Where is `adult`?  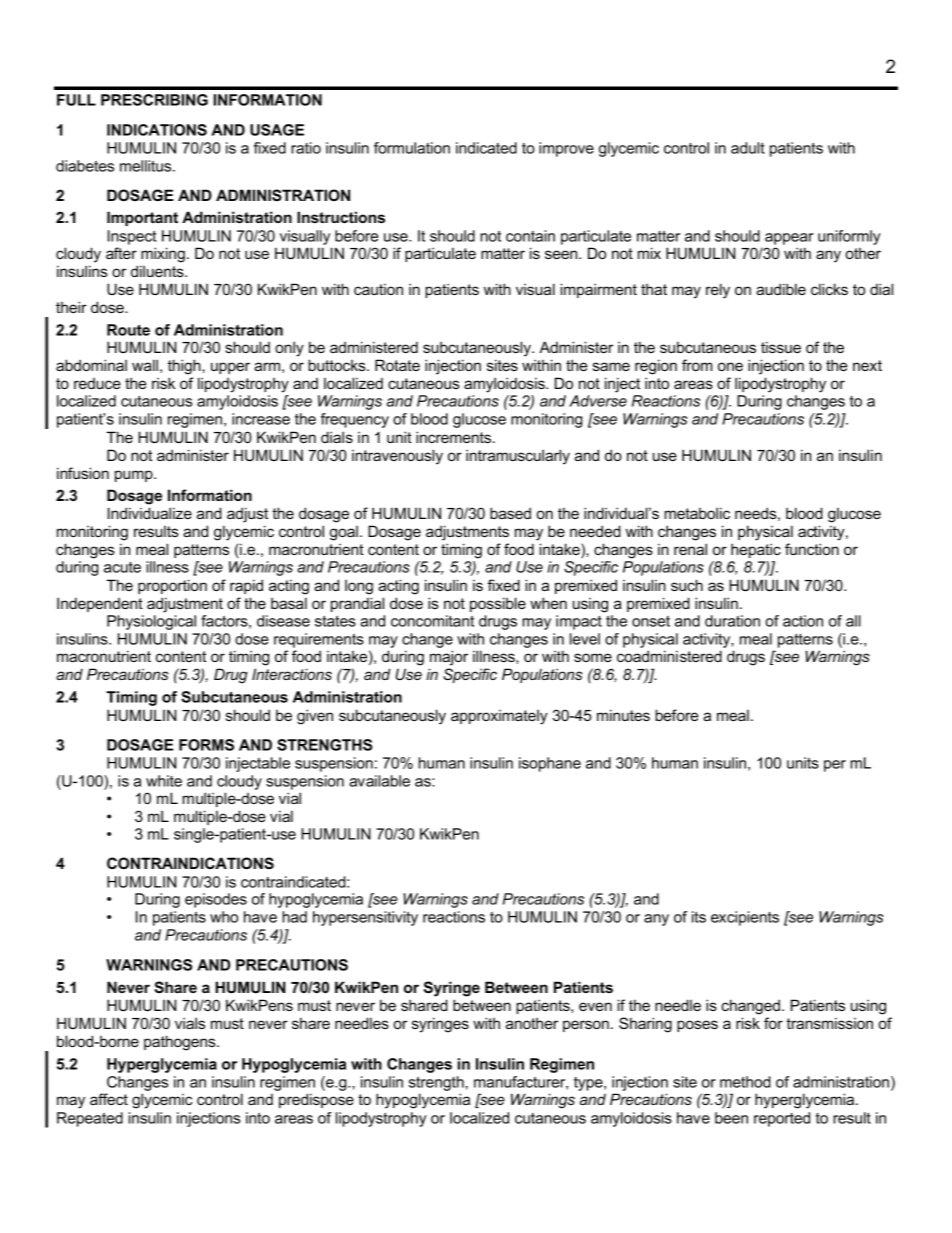
adult is located at coordinates (748, 148).
